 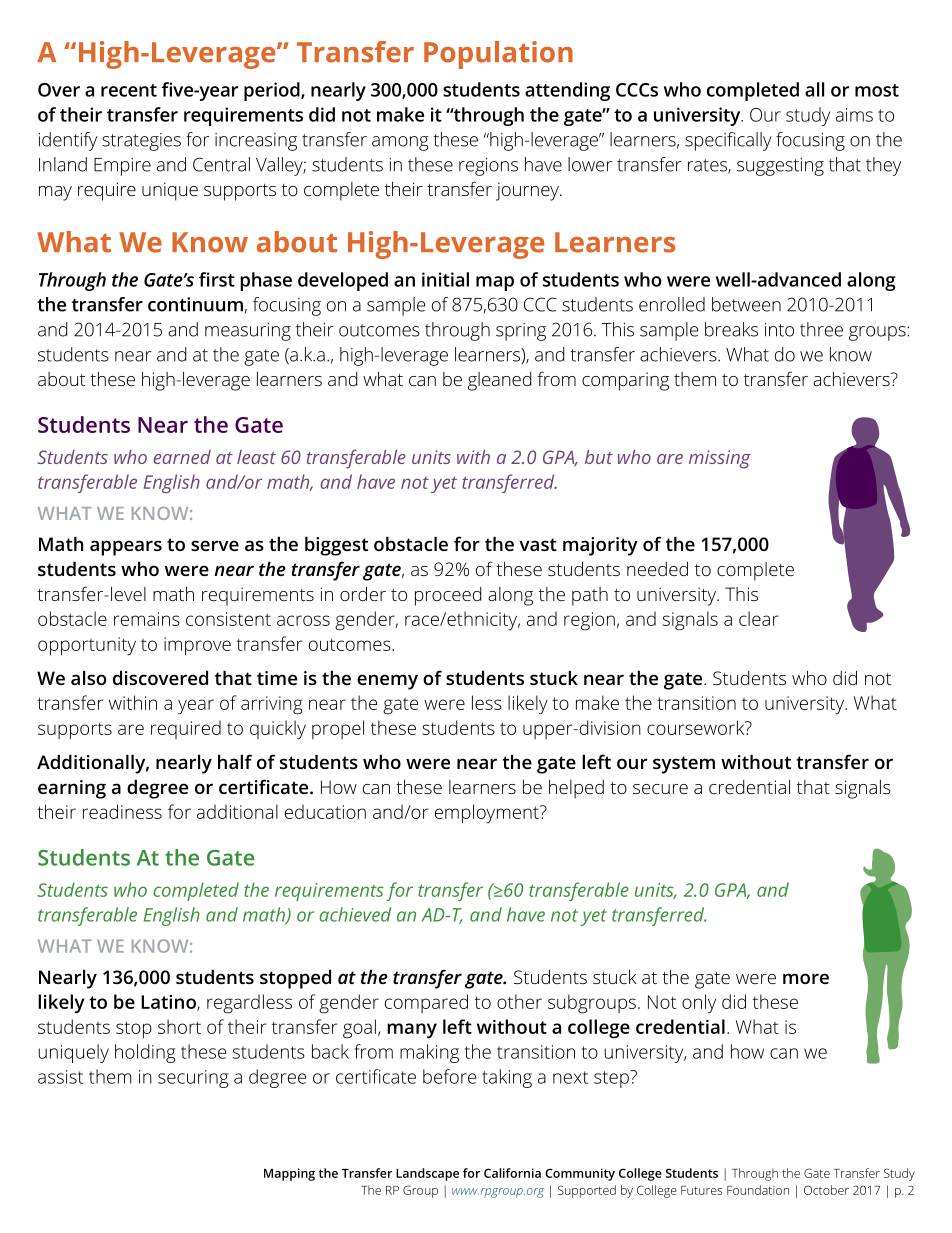 I want to click on Population, so click(x=498, y=55).
